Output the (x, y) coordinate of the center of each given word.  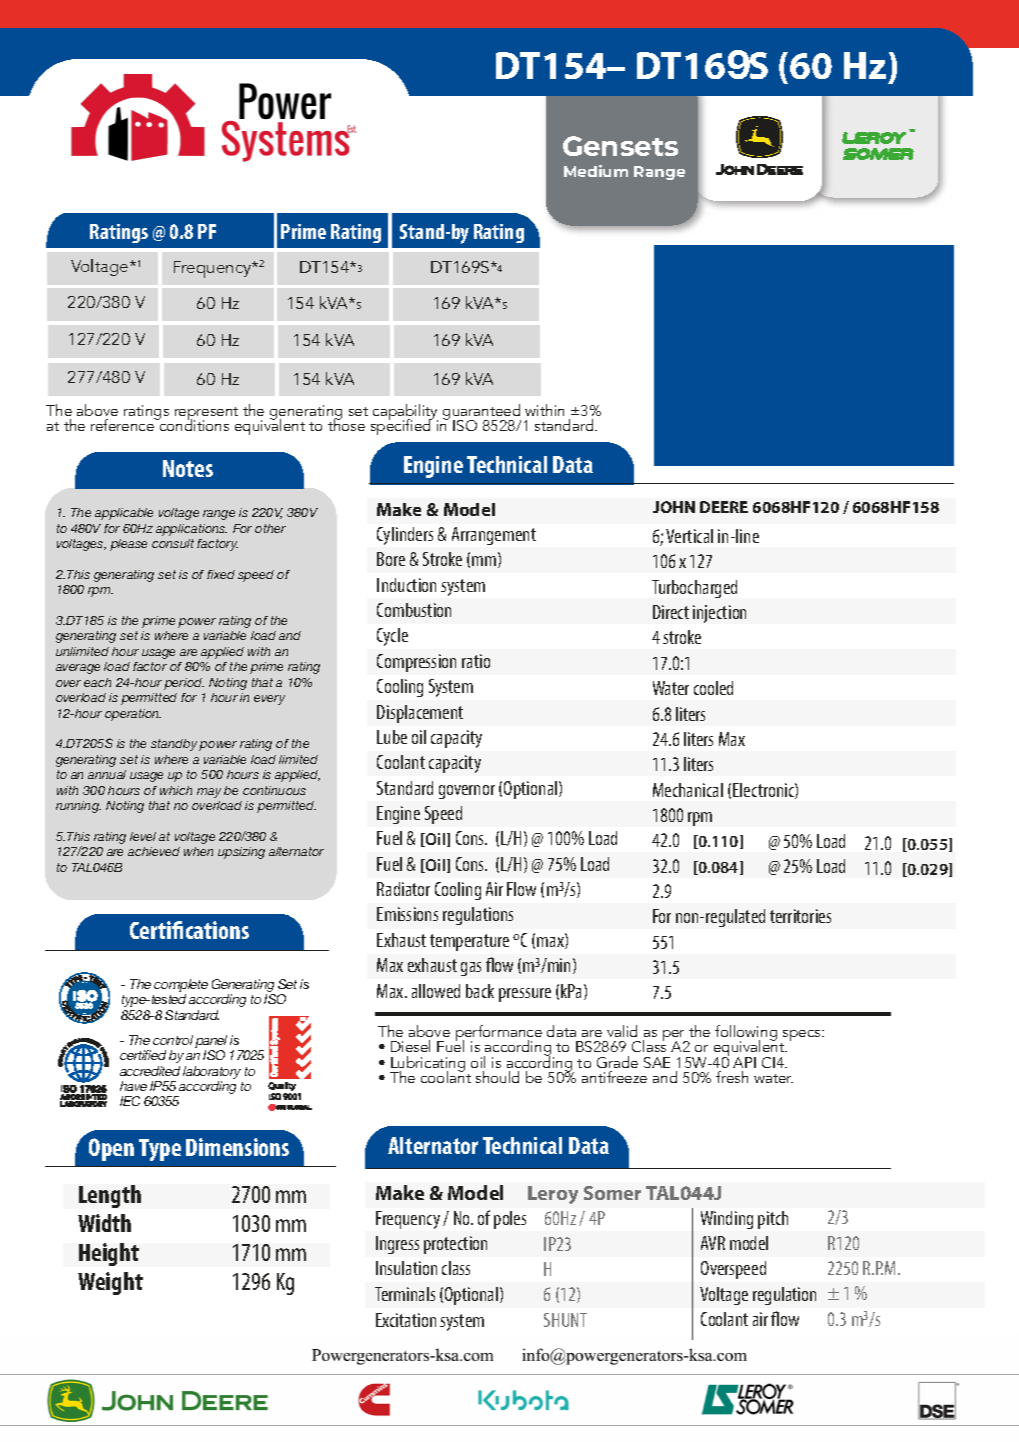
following (746, 1034)
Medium (596, 171)
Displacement (420, 714)
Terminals (405, 1294)
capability (405, 413)
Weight (110, 1283)
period (184, 684)
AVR (713, 1243)
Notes (188, 468)
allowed (436, 991)
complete (181, 987)
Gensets (620, 146)
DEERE (724, 507)
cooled (713, 688)
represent (206, 415)
